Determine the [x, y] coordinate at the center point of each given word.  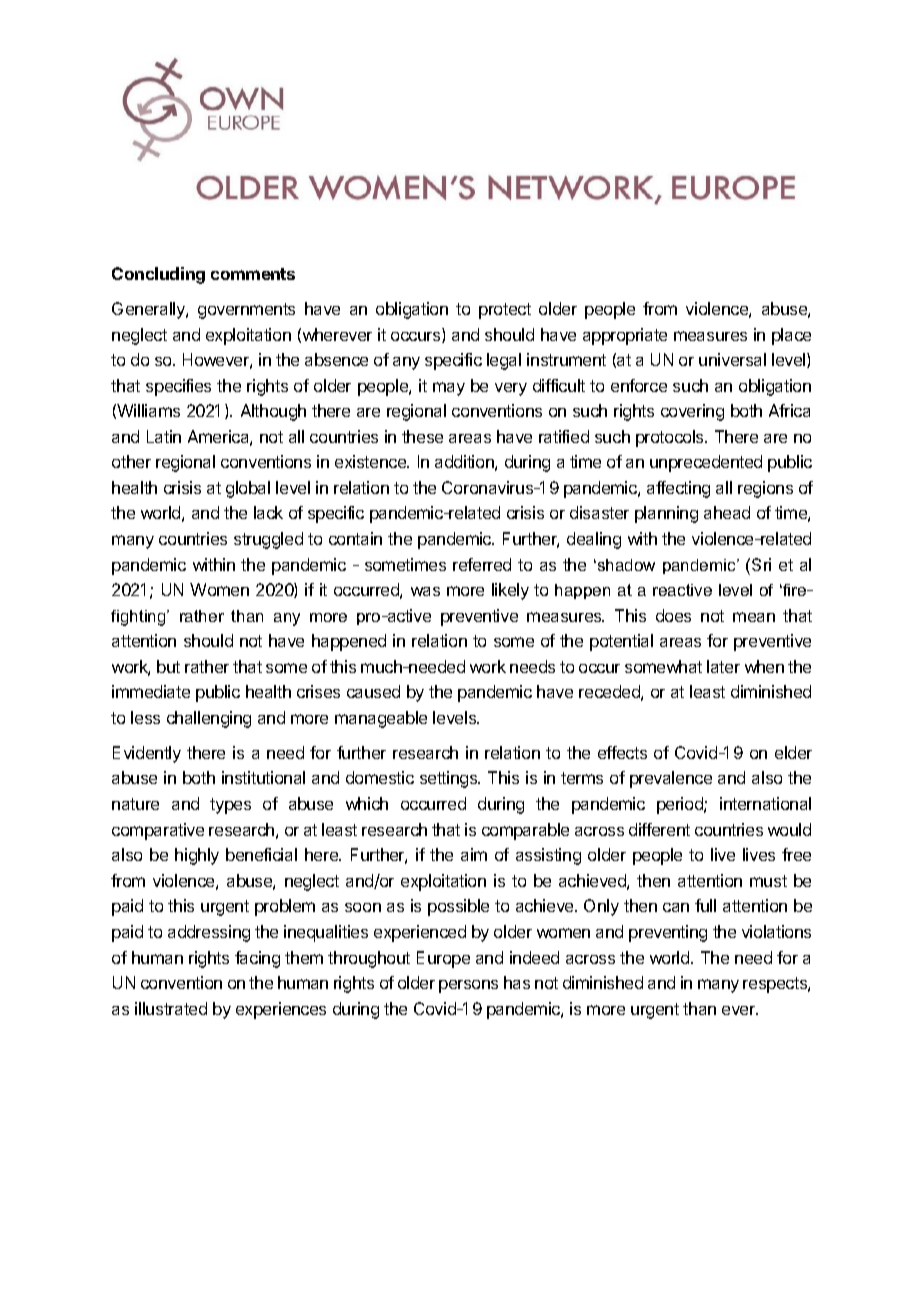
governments [246, 311]
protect [505, 311]
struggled [268, 540]
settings [450, 779]
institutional [263, 777]
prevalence [671, 779]
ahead [727, 512]
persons [468, 986]
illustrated [171, 1008]
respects [776, 985]
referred [482, 564]
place [791, 336]
